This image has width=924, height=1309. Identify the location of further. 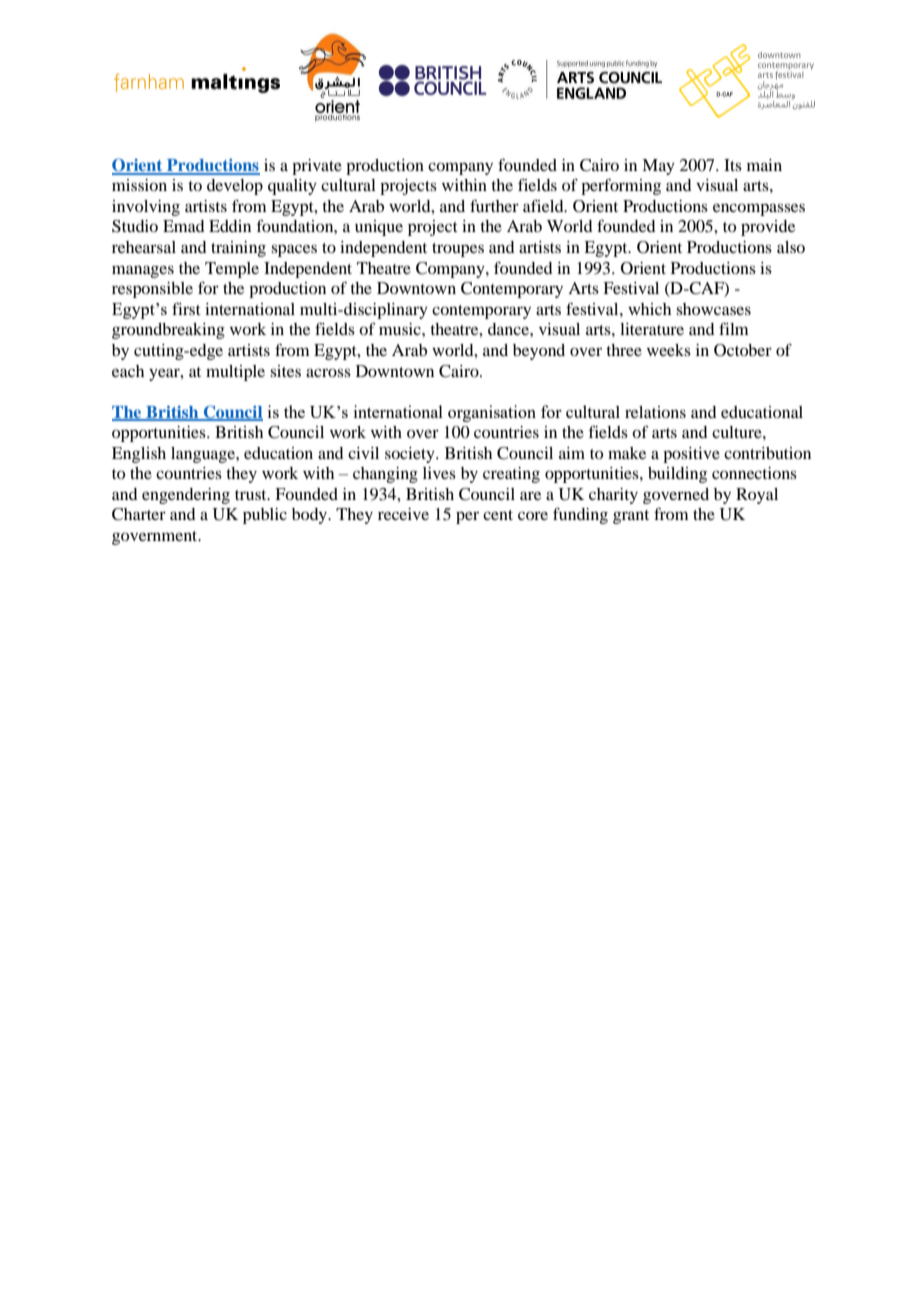
(494, 206).
